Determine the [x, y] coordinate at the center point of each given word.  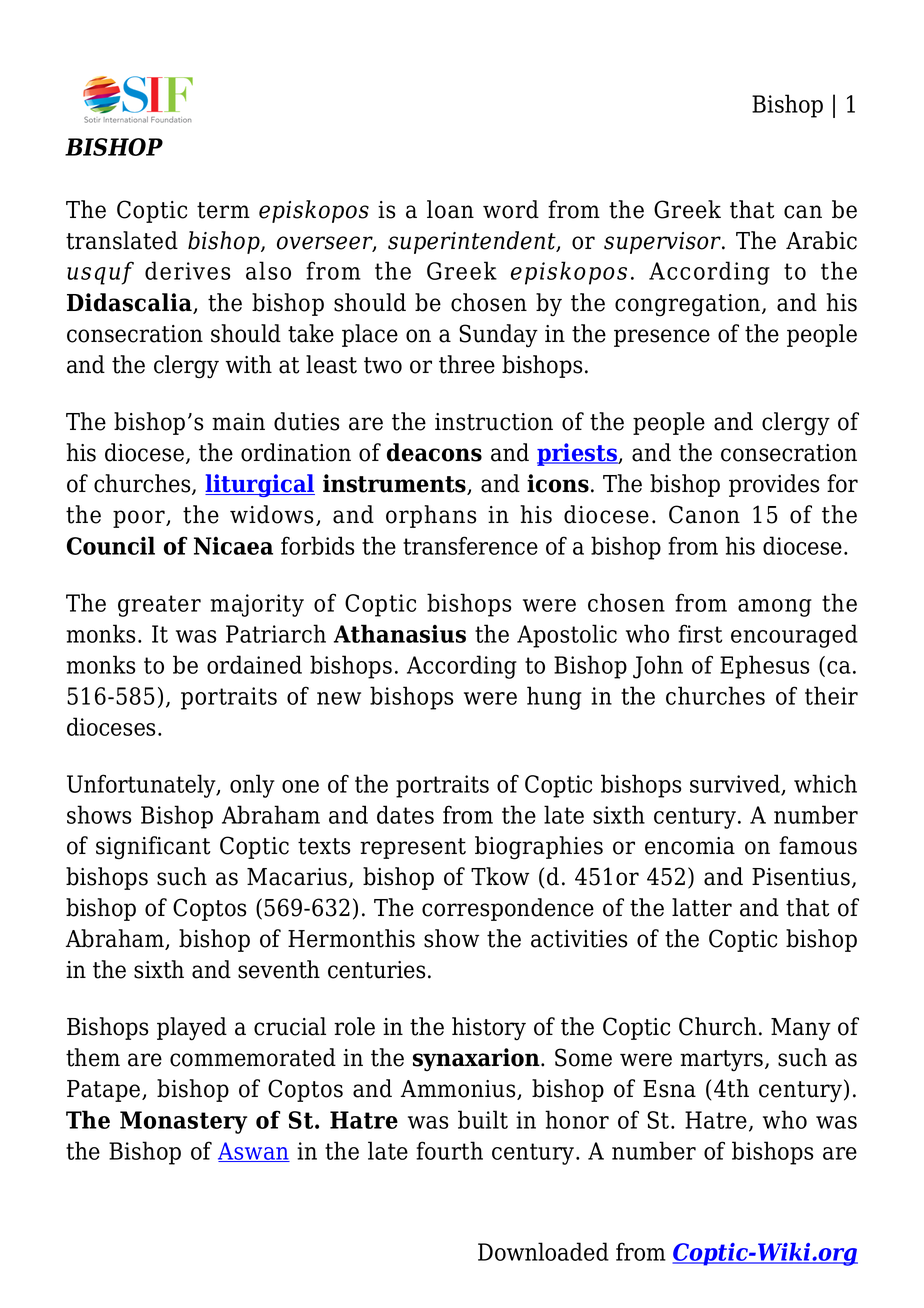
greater [159, 606]
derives [187, 270]
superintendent [473, 242]
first [700, 633]
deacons [434, 452]
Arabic [821, 240]
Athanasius [400, 633]
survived [736, 784]
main [238, 422]
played [192, 1029]
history [489, 1029]
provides [774, 485]
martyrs [723, 1061]
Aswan [254, 1152]
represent [413, 848]
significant [153, 848]
